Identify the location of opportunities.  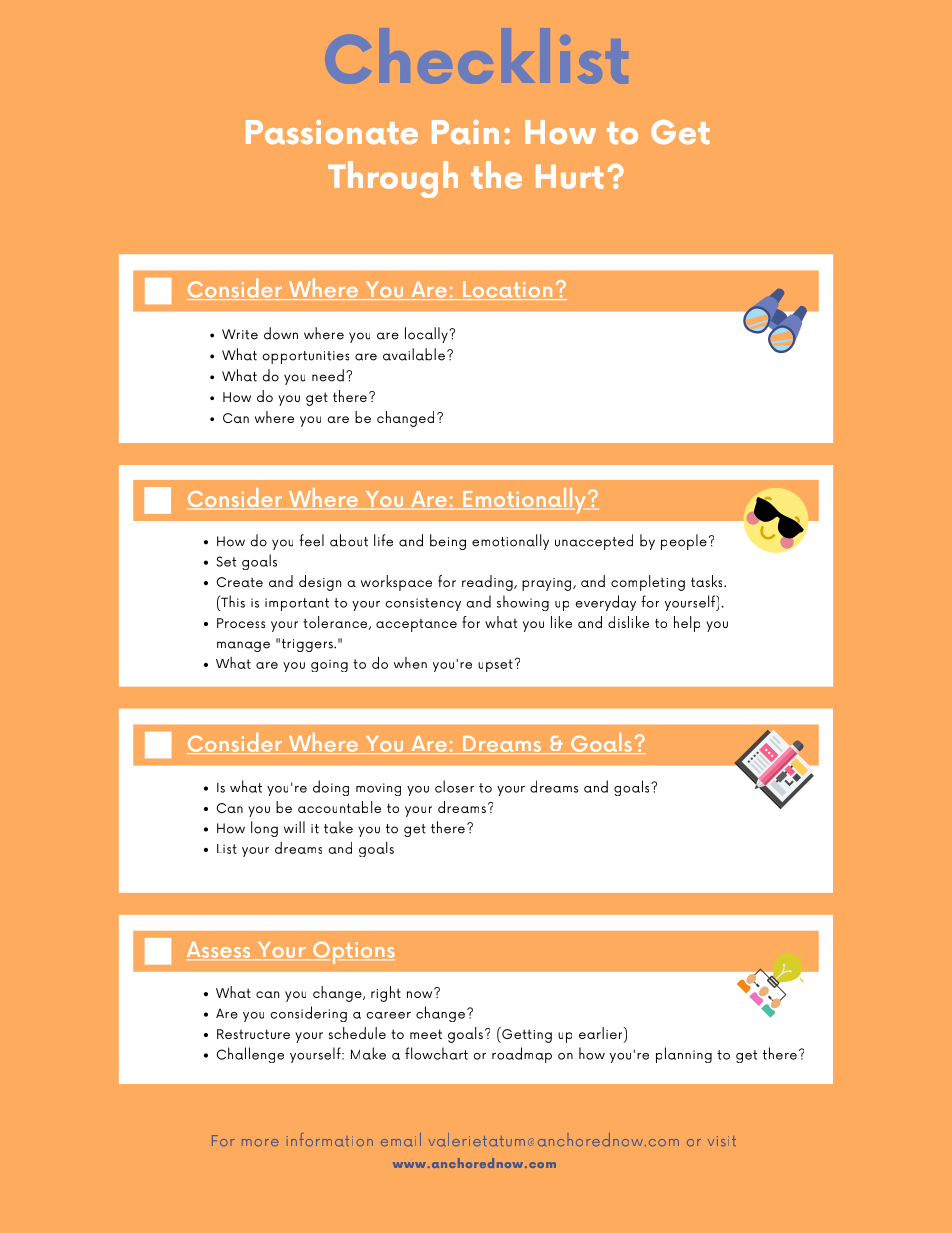
(306, 357).
